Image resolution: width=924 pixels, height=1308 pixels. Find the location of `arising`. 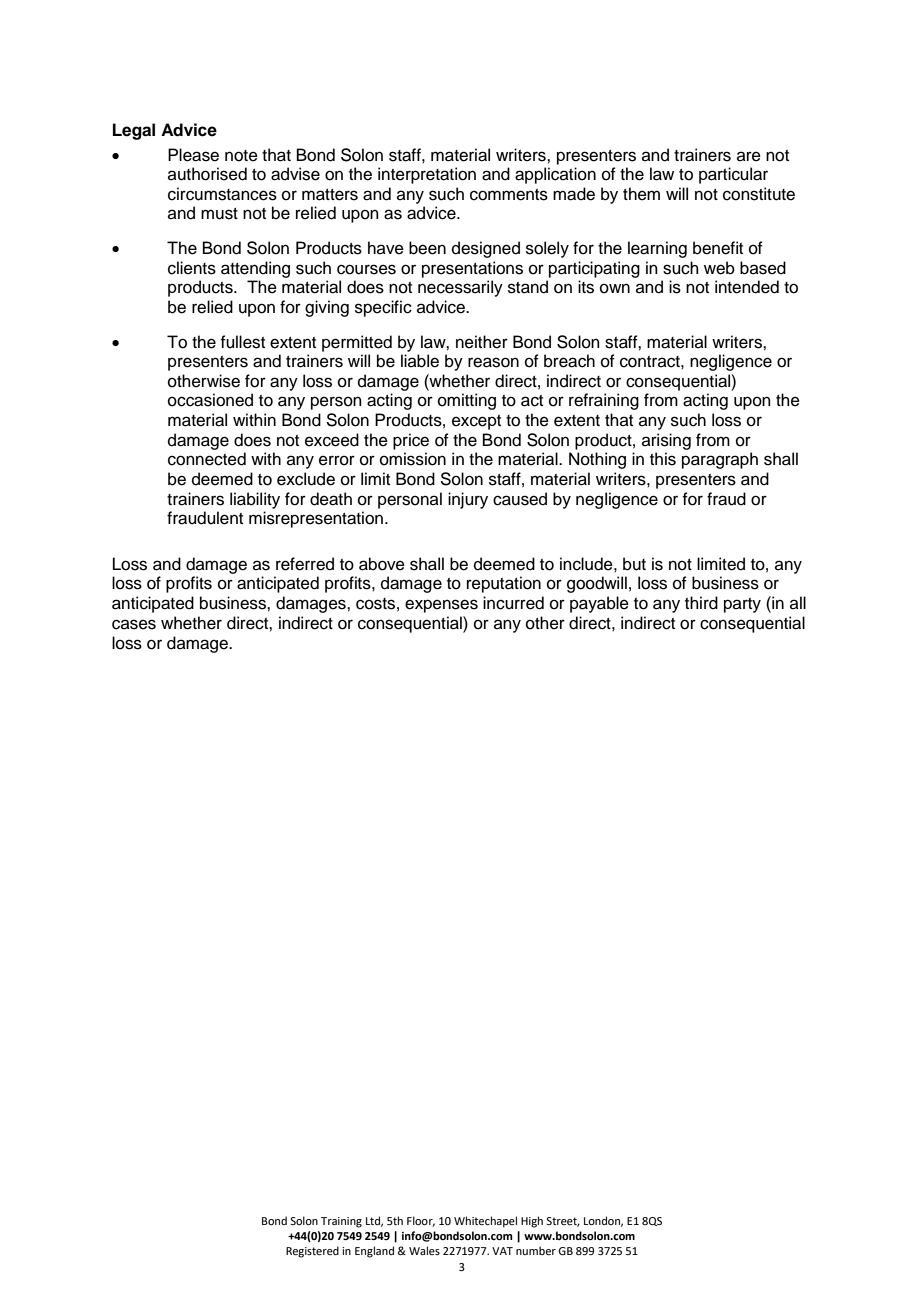

arising is located at coordinates (666, 441).
